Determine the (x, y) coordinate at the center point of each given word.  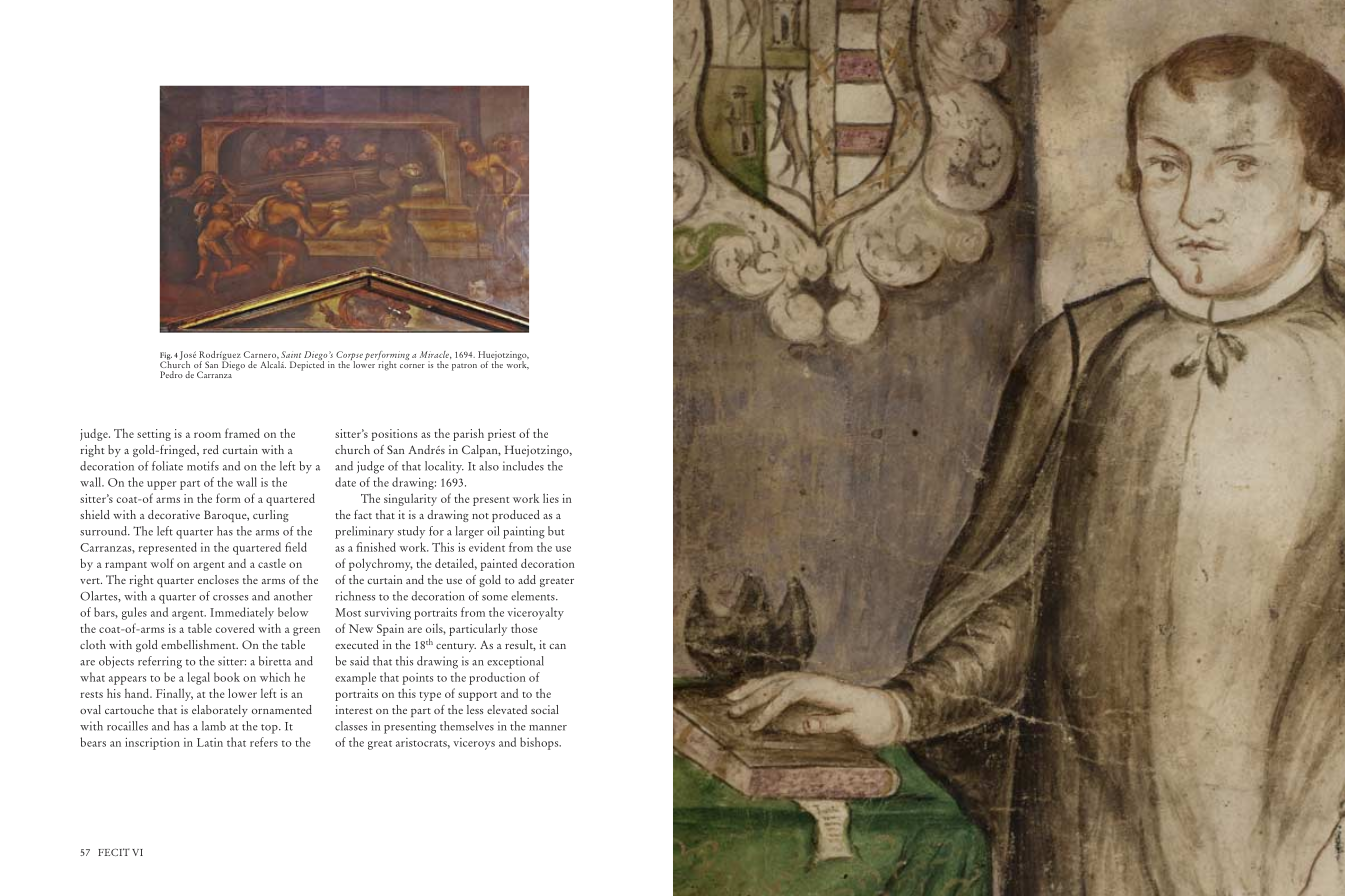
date (345, 482)
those (524, 628)
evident (487, 547)
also (489, 466)
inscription (152, 744)
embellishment (199, 644)
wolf (162, 563)
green (306, 631)
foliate (167, 466)
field (296, 547)
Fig (166, 357)
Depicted (307, 364)
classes (351, 726)
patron (464, 367)
